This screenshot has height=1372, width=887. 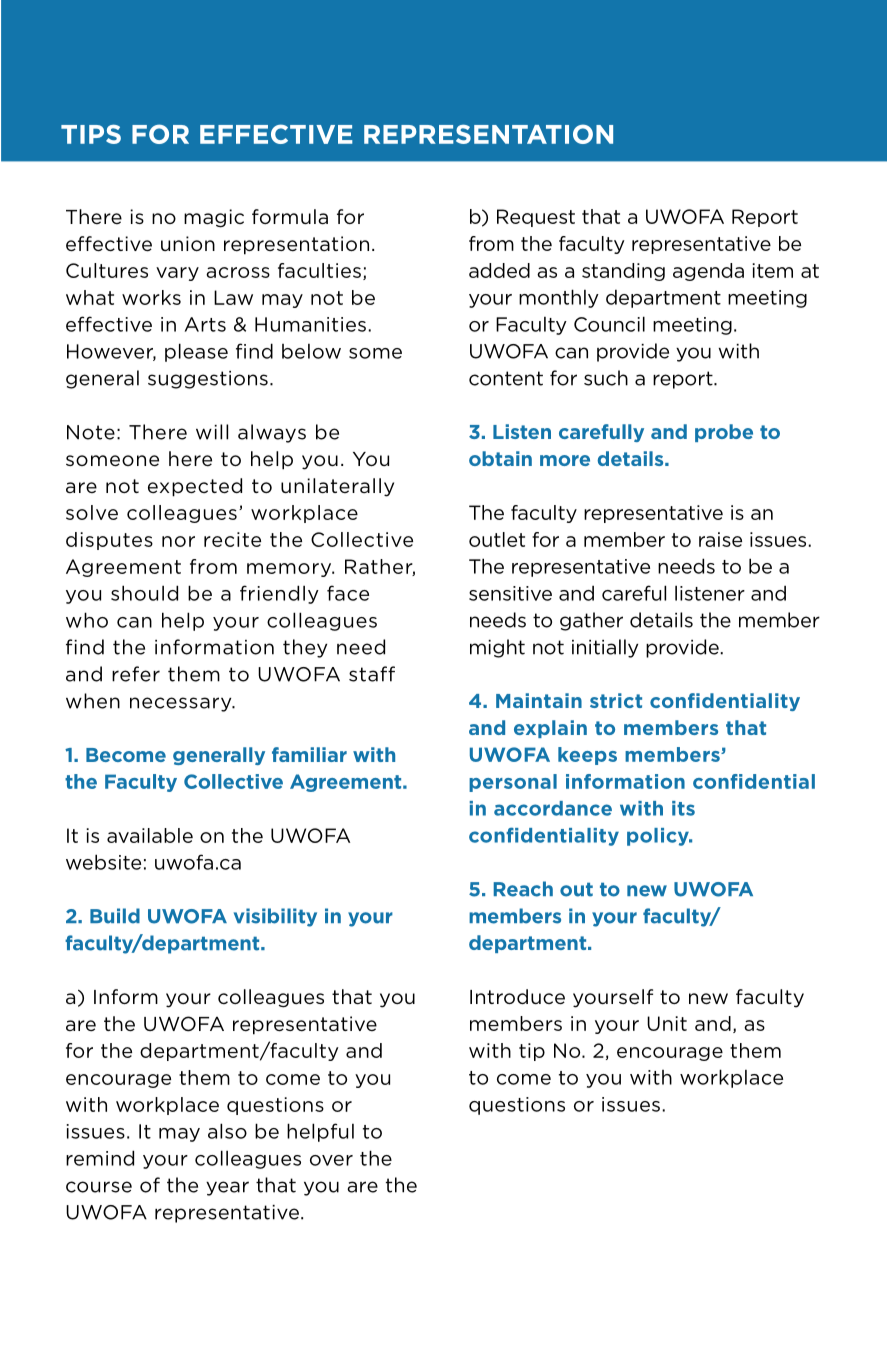 What do you see at coordinates (708, 272) in the screenshot?
I see `agenda` at bounding box center [708, 272].
